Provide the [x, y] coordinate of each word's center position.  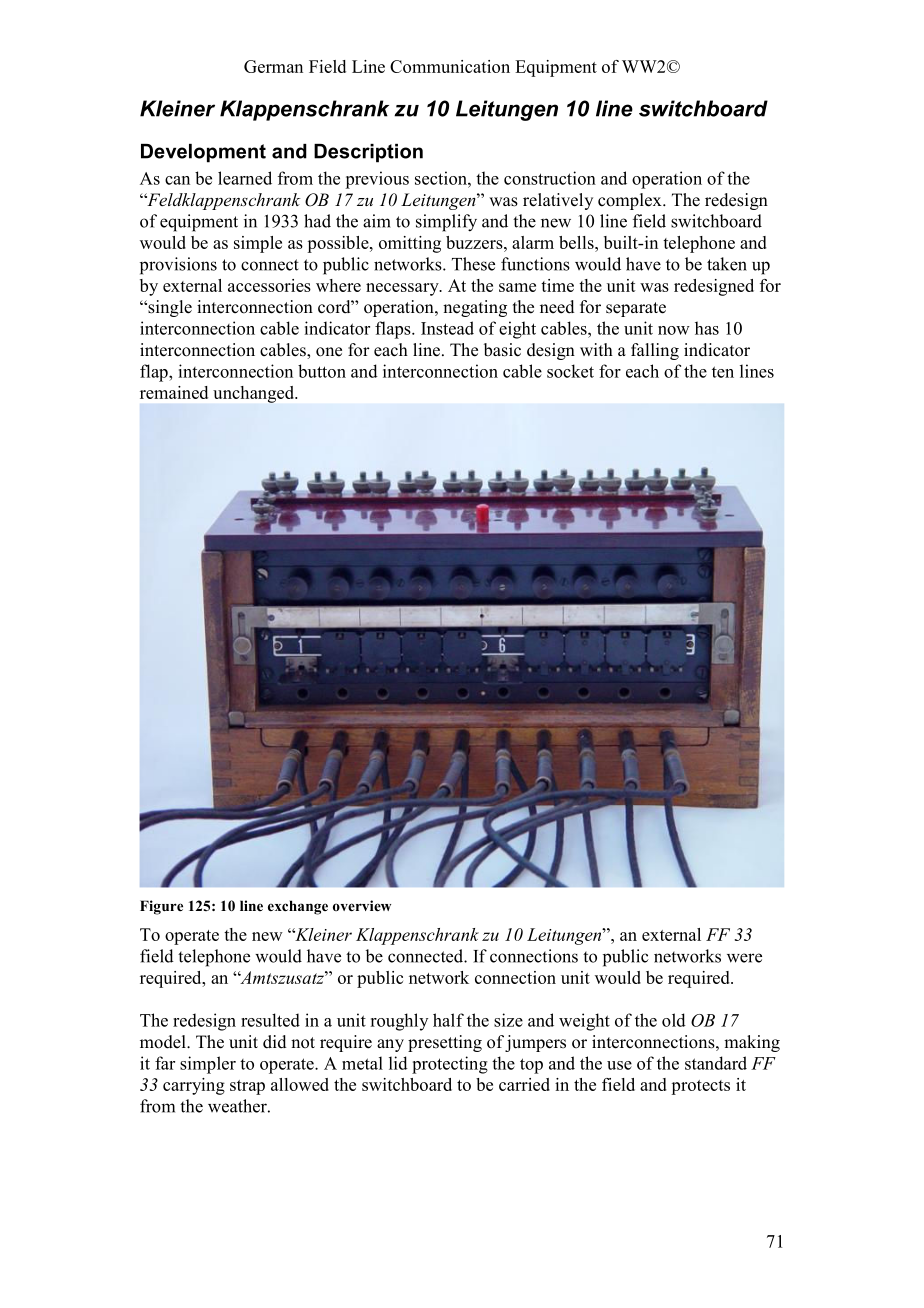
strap [247, 1087]
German [273, 66]
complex [631, 201]
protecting [450, 1065]
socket [570, 371]
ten [723, 372]
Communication [450, 66]
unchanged [254, 394]
